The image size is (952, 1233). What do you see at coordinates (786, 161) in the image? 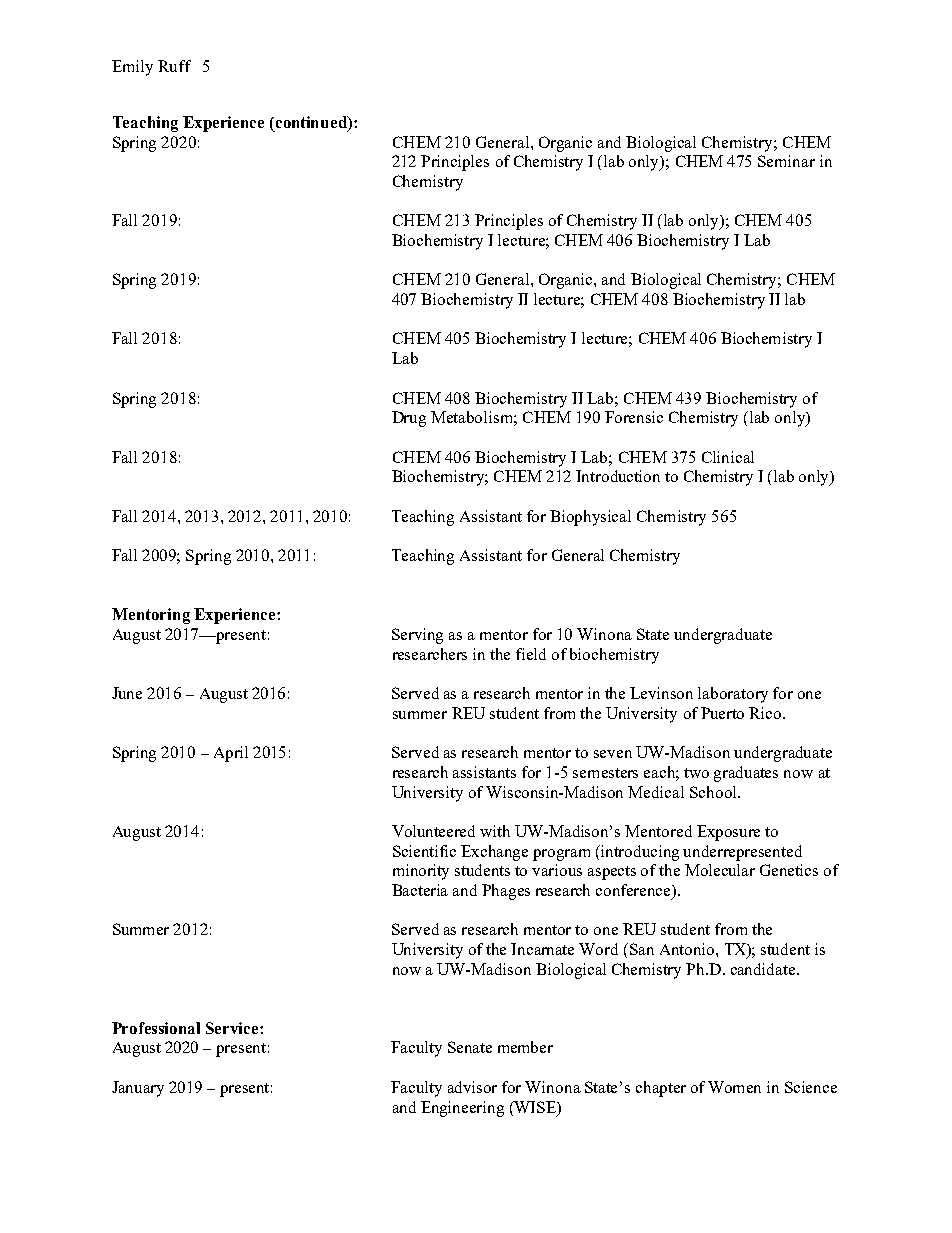
I see `Seminar` at bounding box center [786, 161].
